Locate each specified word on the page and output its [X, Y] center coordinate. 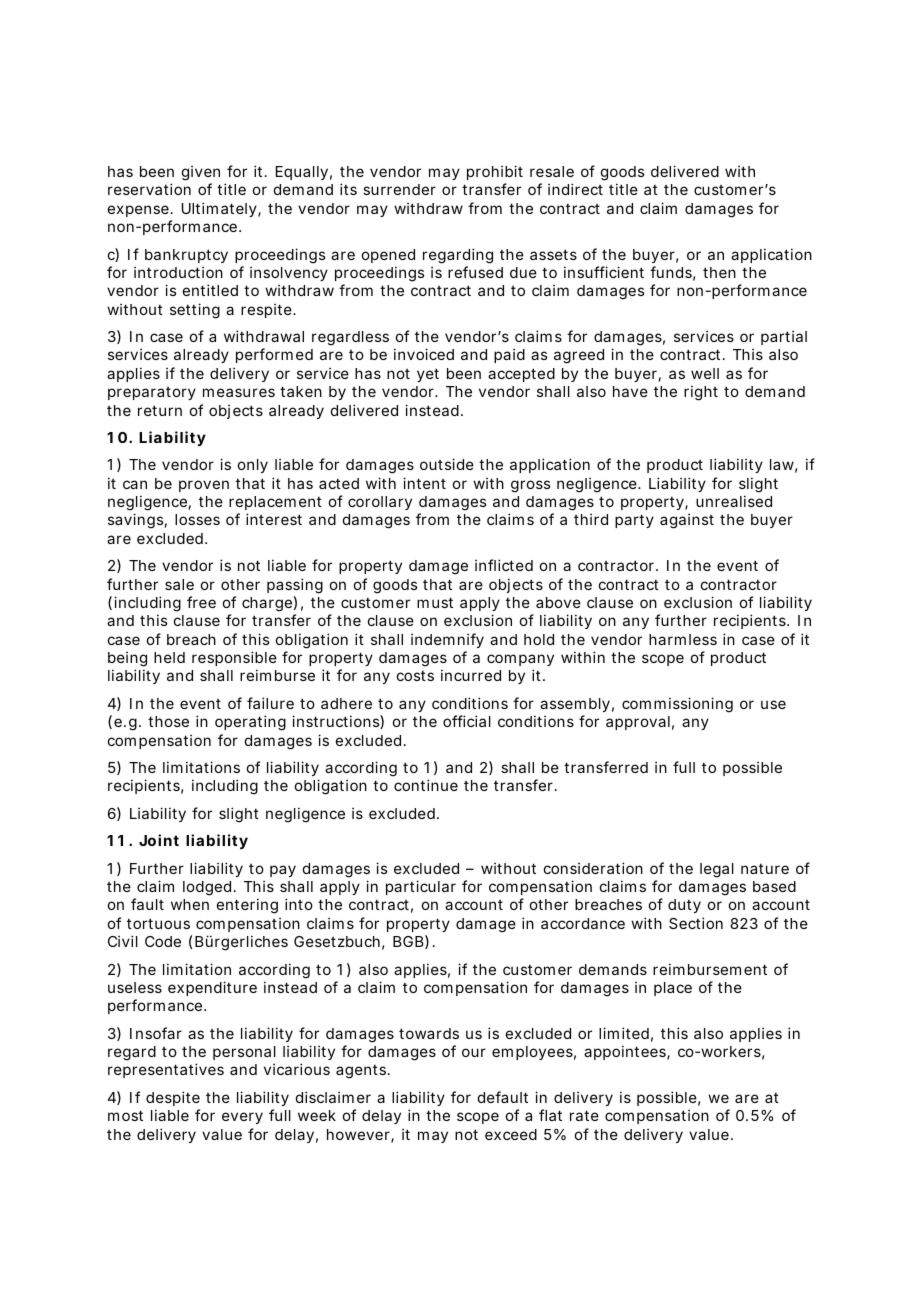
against [687, 521]
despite [173, 1098]
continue [426, 785]
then [719, 272]
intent [424, 483]
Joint [159, 840]
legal [717, 870]
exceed [511, 1134]
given [201, 174]
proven [204, 486]
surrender [399, 189]
